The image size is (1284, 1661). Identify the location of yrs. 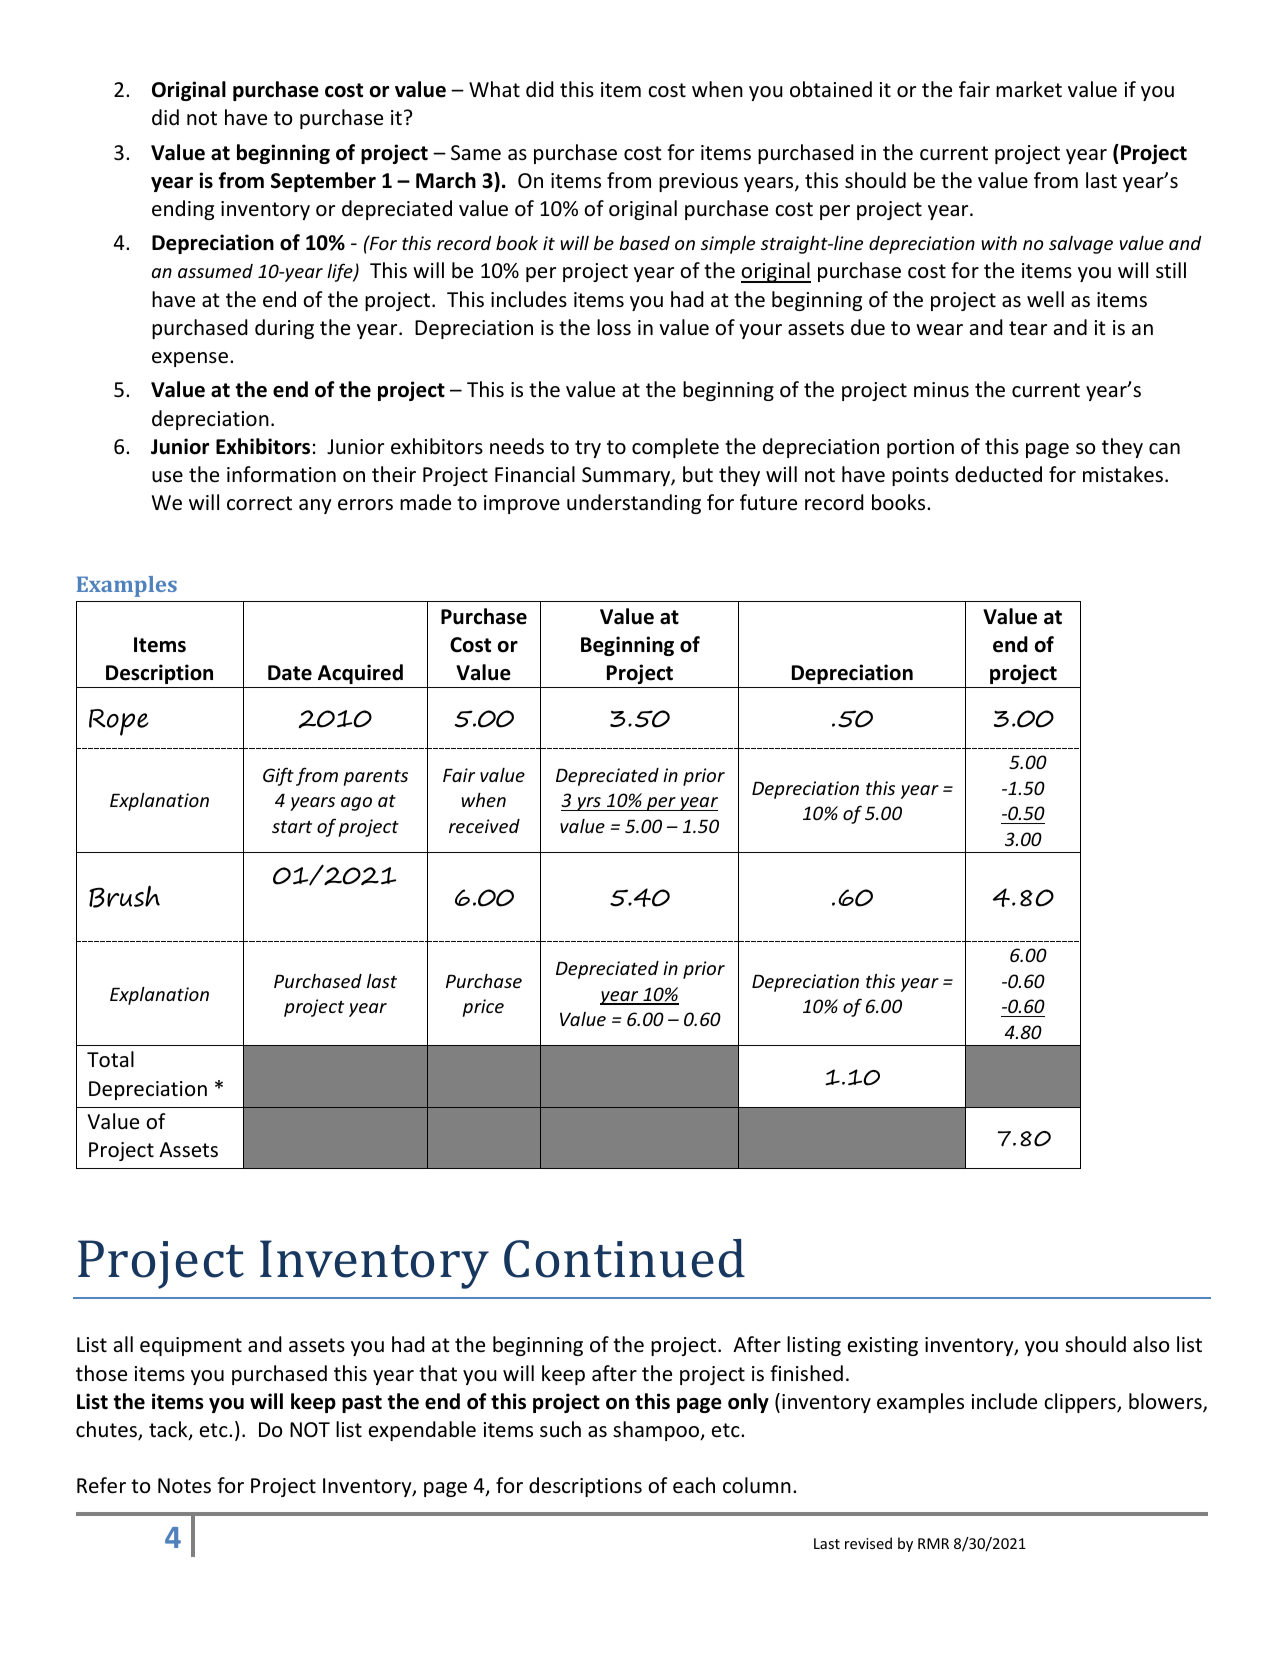
(589, 804).
